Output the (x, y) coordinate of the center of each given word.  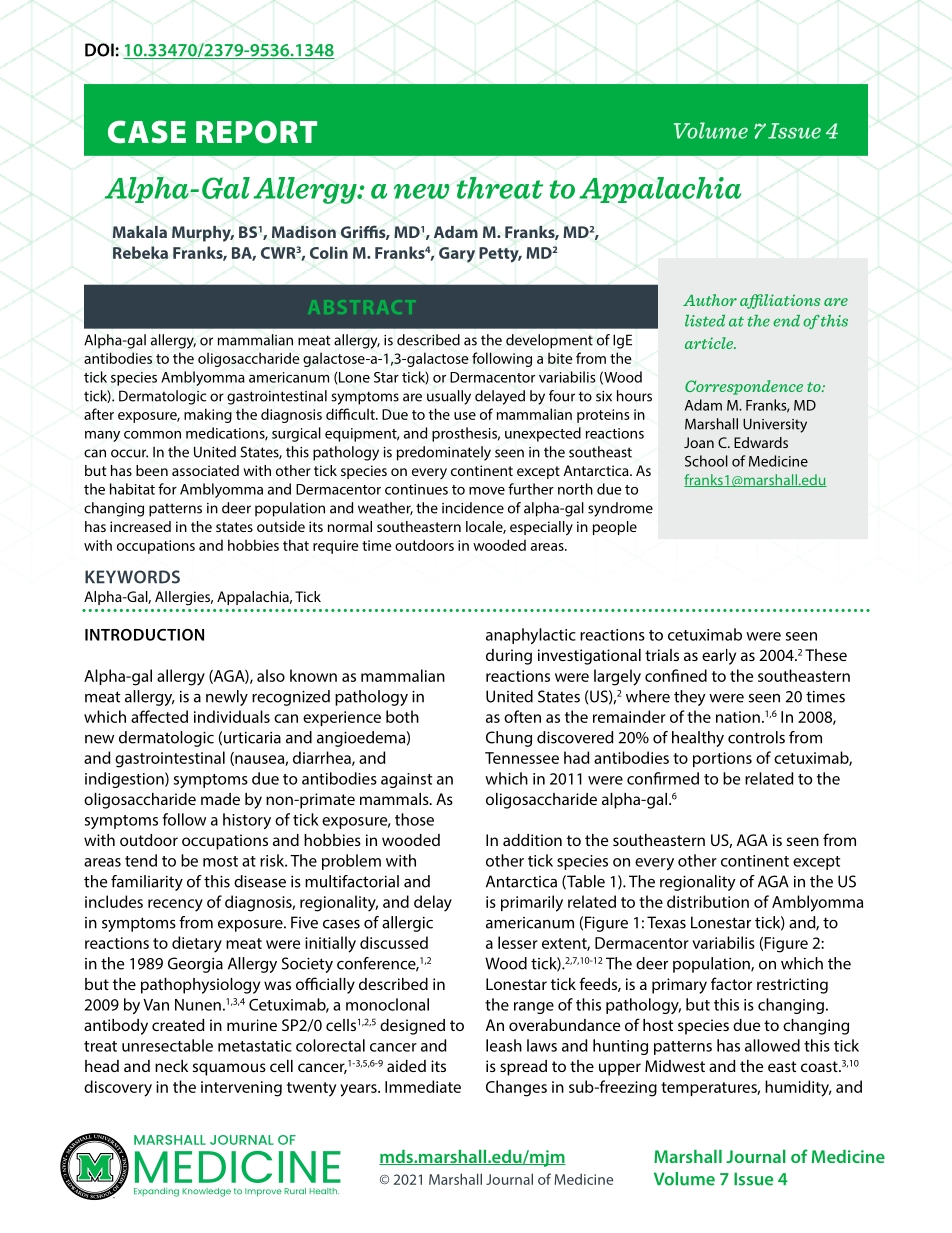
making (208, 415)
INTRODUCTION (144, 634)
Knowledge (206, 1192)
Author (710, 300)
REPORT (256, 132)
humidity (798, 1088)
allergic (407, 924)
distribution (708, 901)
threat (500, 188)
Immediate (423, 1086)
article (710, 343)
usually (449, 397)
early (719, 657)
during (509, 657)
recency (175, 905)
